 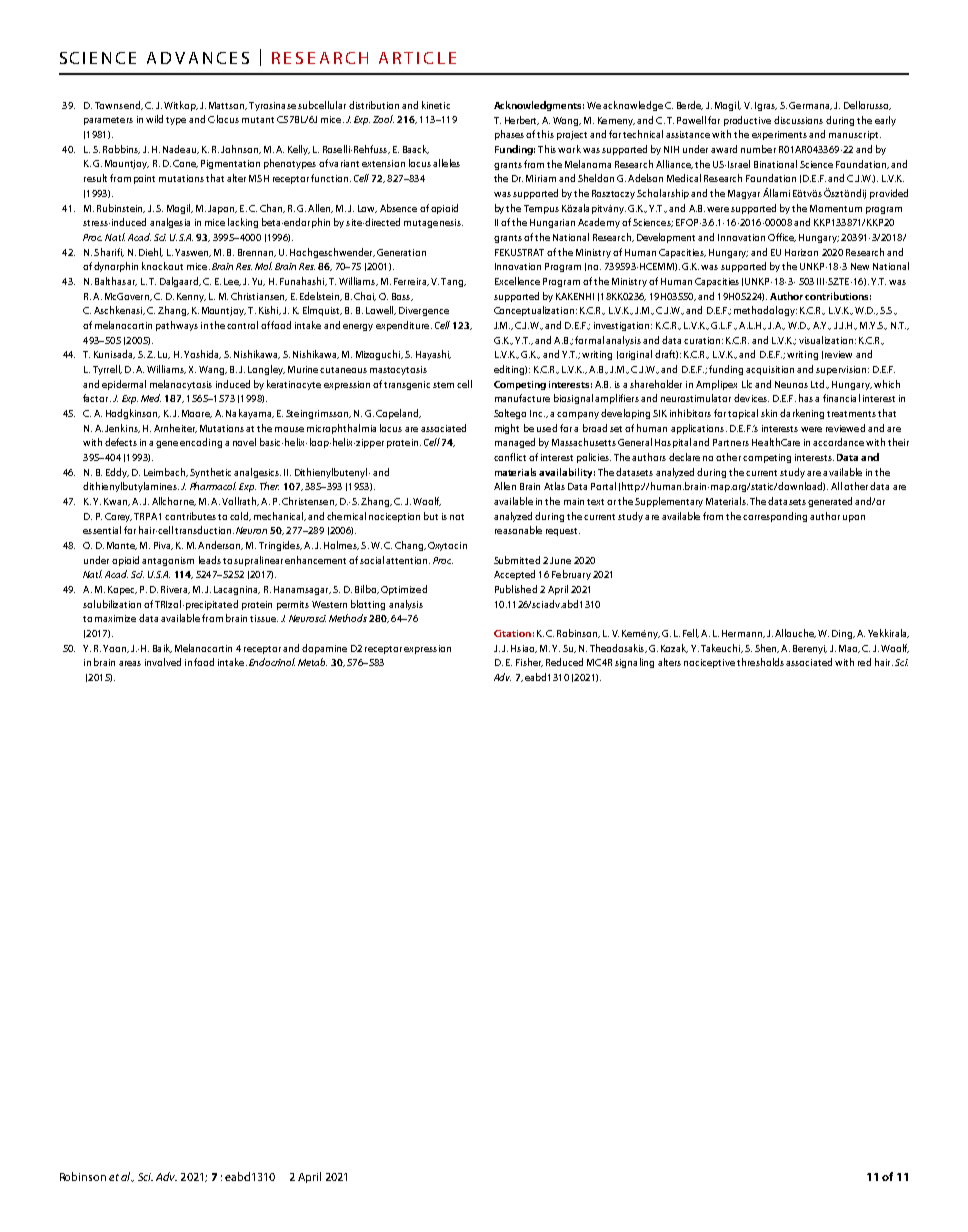 I want to click on Shen, so click(x=767, y=648).
